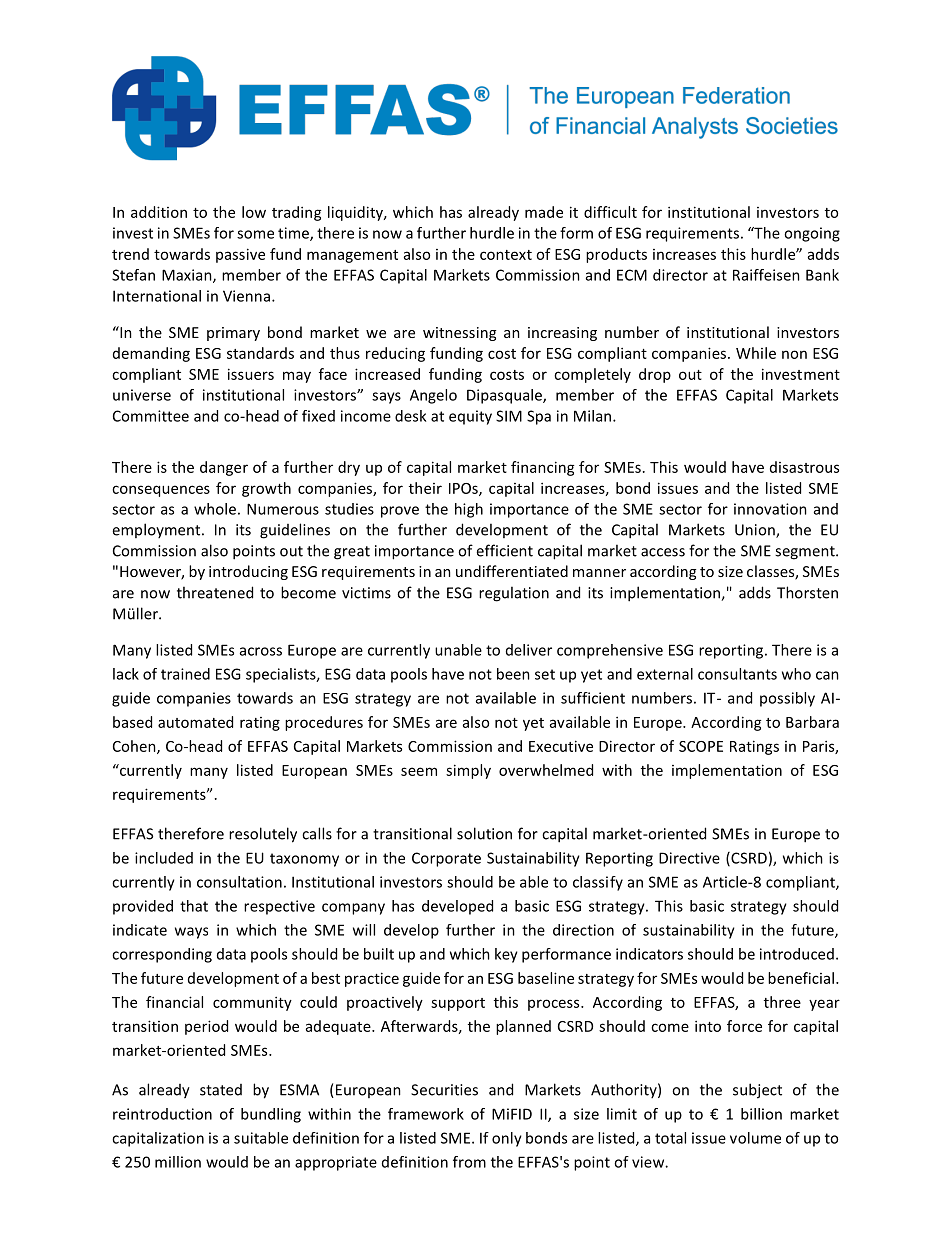  I want to click on million, so click(178, 1162).
